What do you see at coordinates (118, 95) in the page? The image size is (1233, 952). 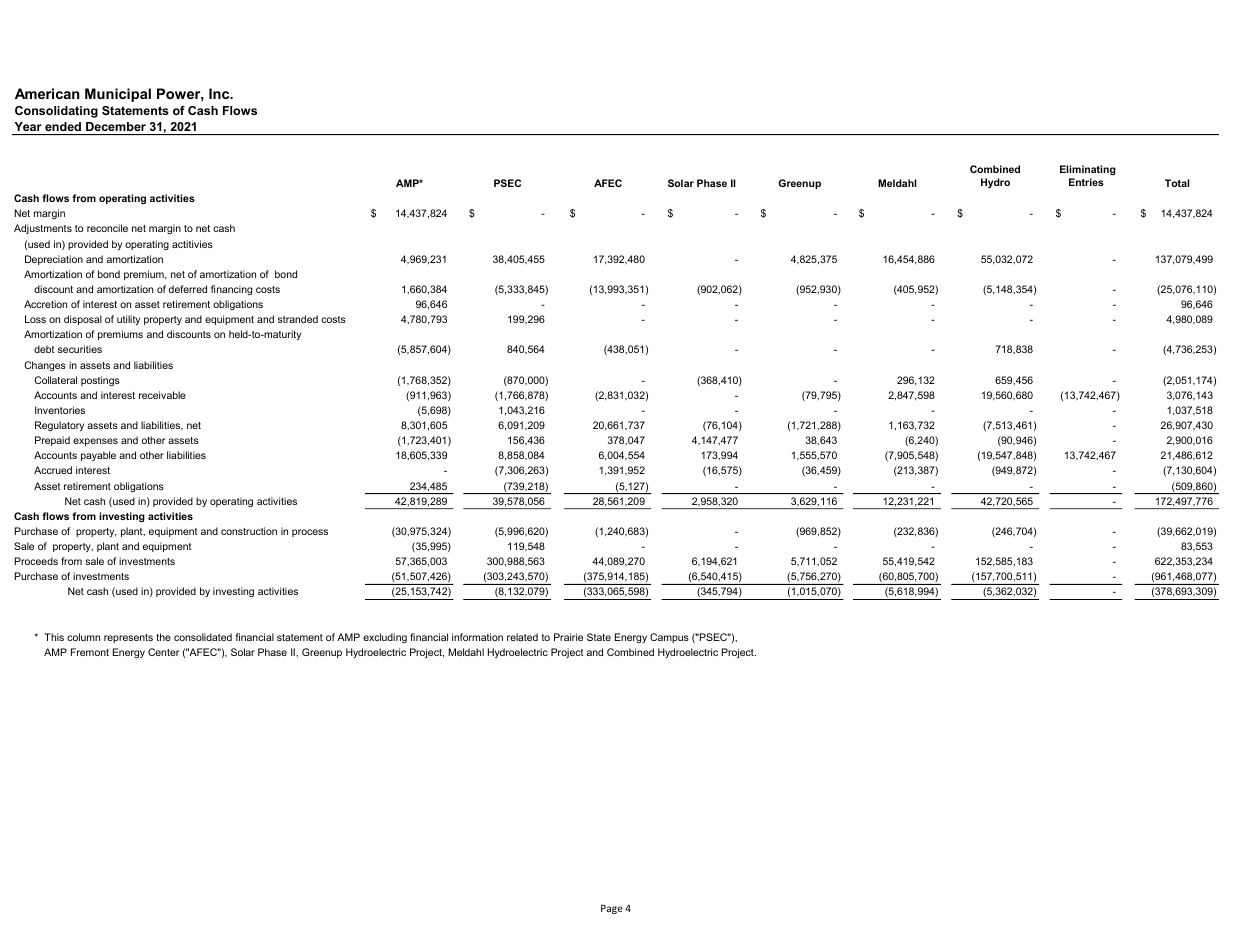 I see `Municipal` at bounding box center [118, 95].
